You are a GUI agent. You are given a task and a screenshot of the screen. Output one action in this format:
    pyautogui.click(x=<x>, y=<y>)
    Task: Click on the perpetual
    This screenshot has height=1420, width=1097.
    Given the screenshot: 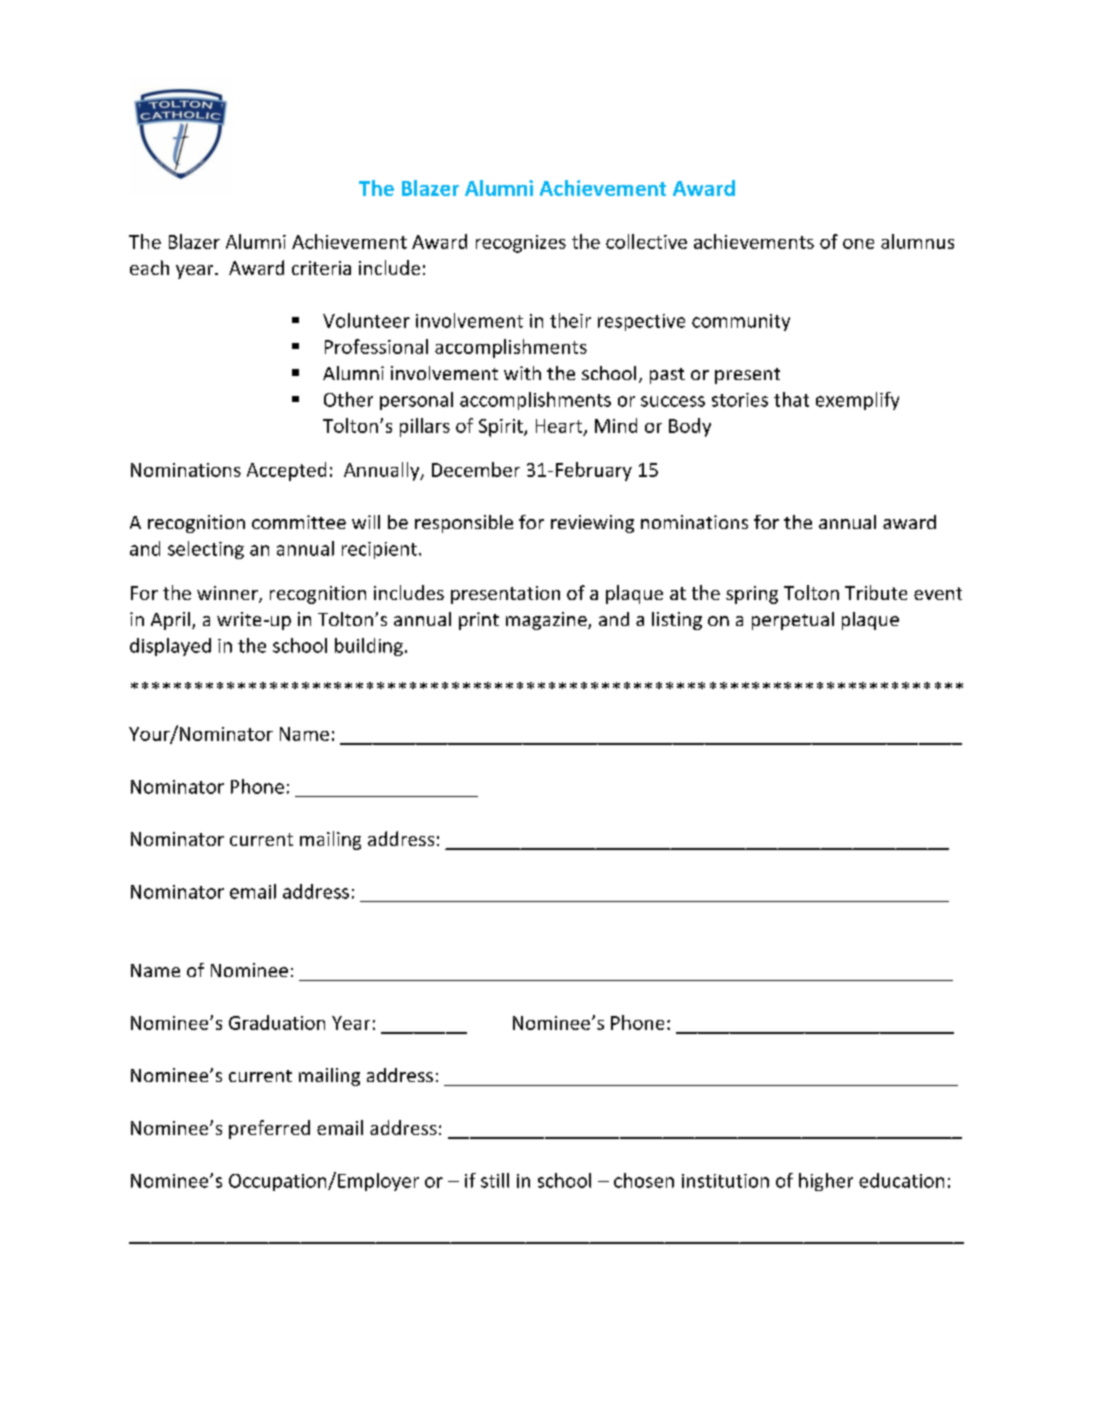 What is the action you would take?
    pyautogui.click(x=793, y=621)
